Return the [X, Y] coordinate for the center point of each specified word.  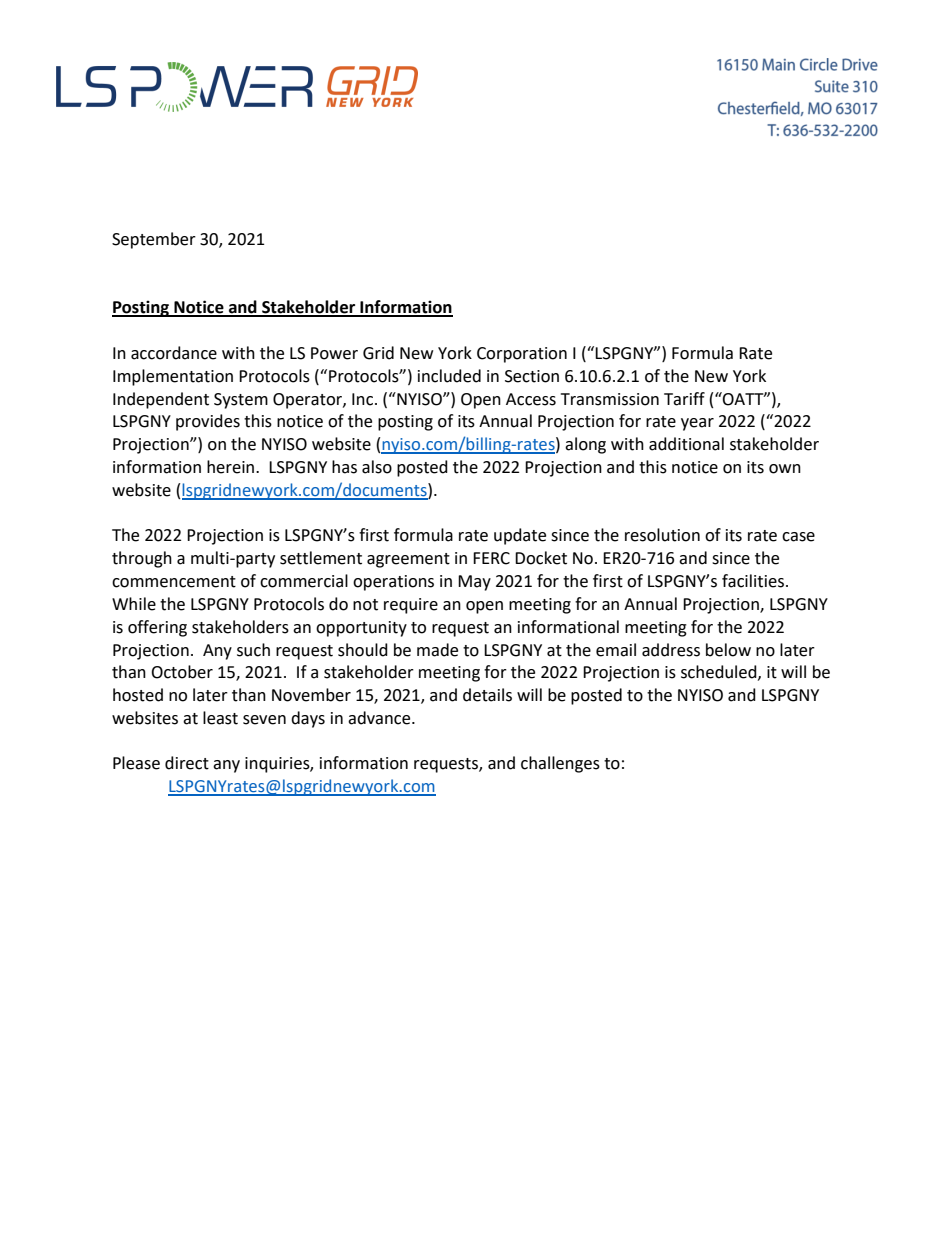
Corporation [522, 355]
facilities [753, 581]
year [697, 424]
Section [532, 376]
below [728, 650]
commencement [174, 582]
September [154, 240]
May [474, 583]
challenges [560, 764]
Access [531, 399]
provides [208, 422]
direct [187, 763]
